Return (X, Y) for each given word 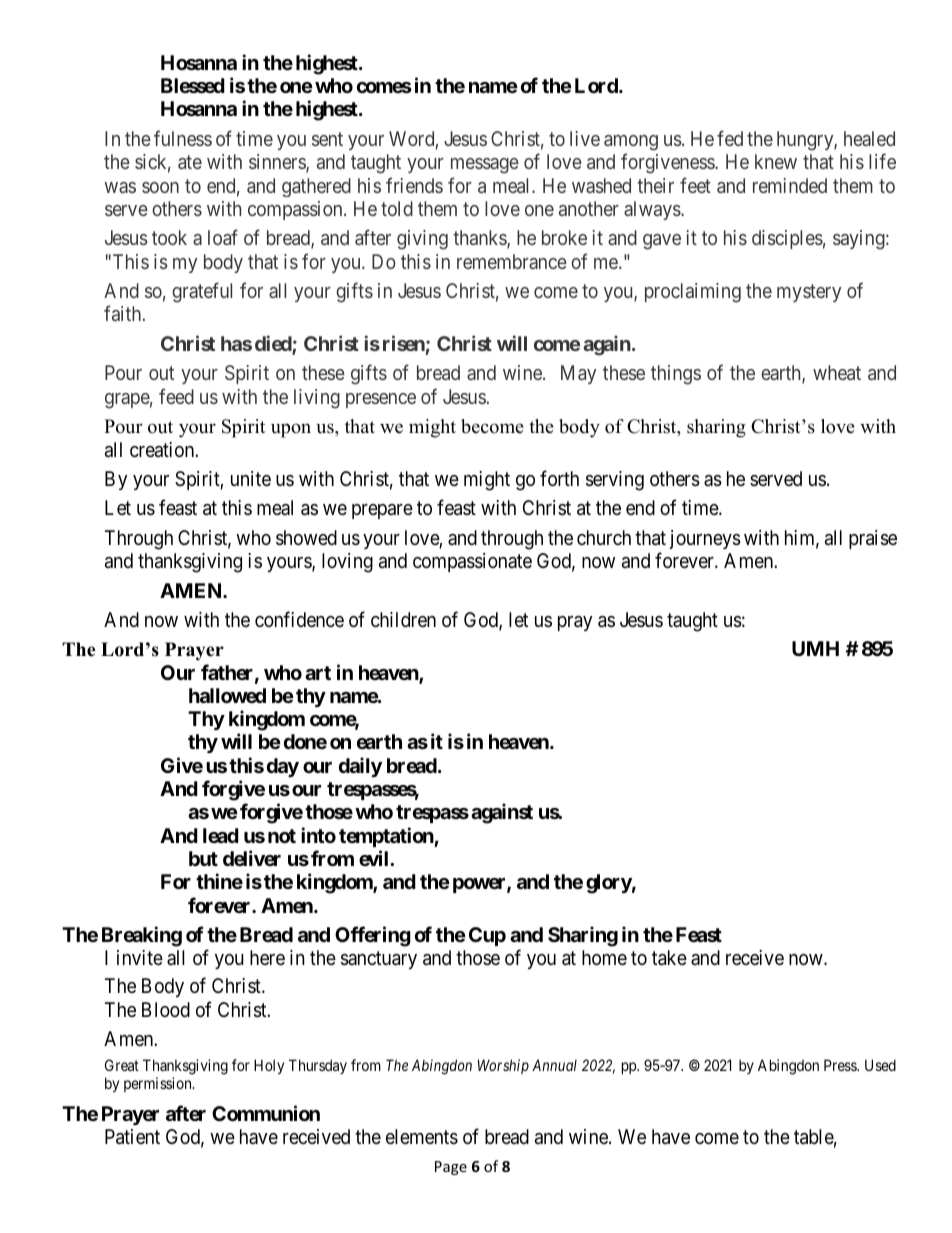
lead (221, 835)
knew (776, 161)
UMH (815, 648)
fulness (183, 138)
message (485, 166)
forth (559, 478)
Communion (266, 1113)
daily (360, 767)
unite (251, 478)
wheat (837, 372)
